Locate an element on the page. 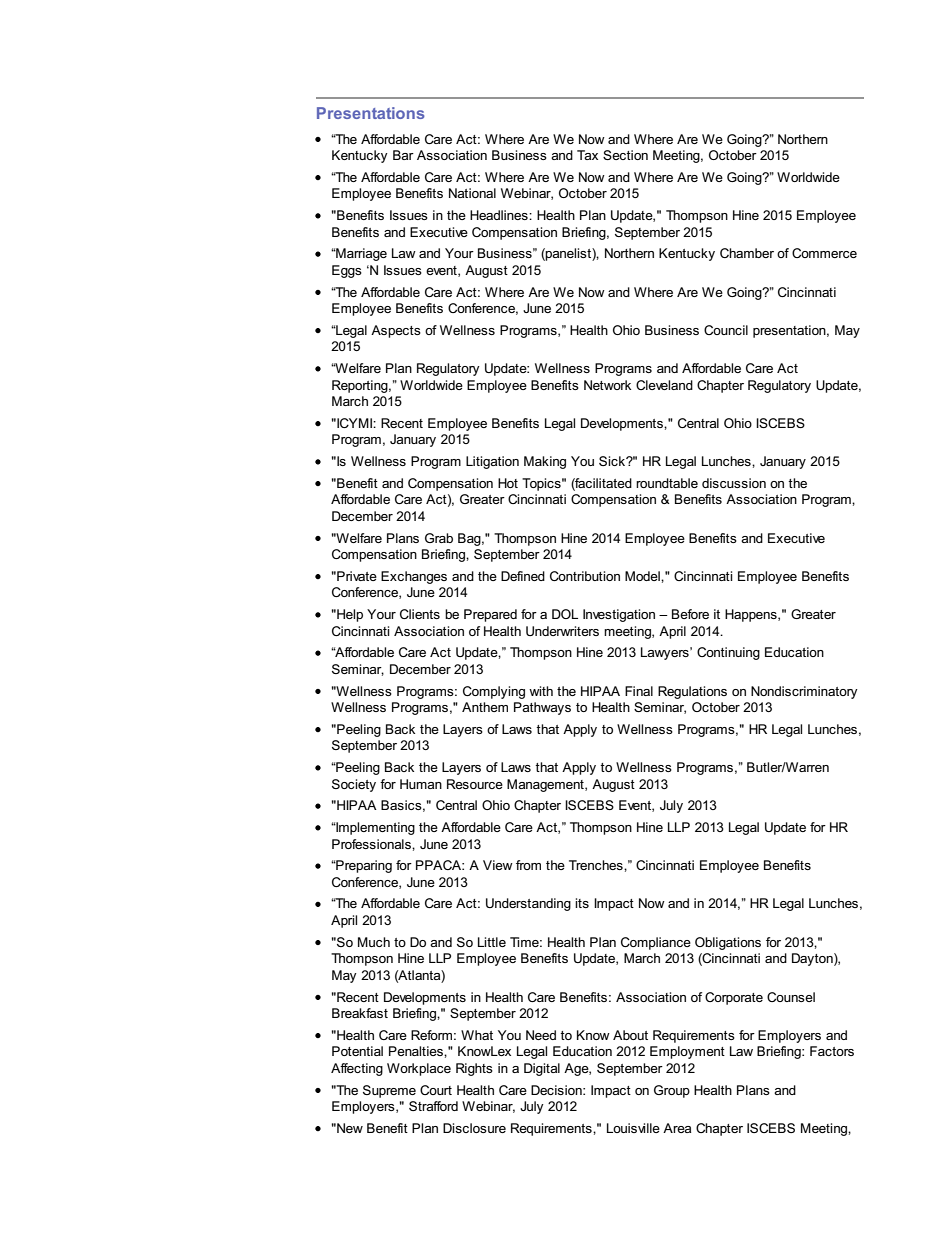  Making is located at coordinates (545, 462).
